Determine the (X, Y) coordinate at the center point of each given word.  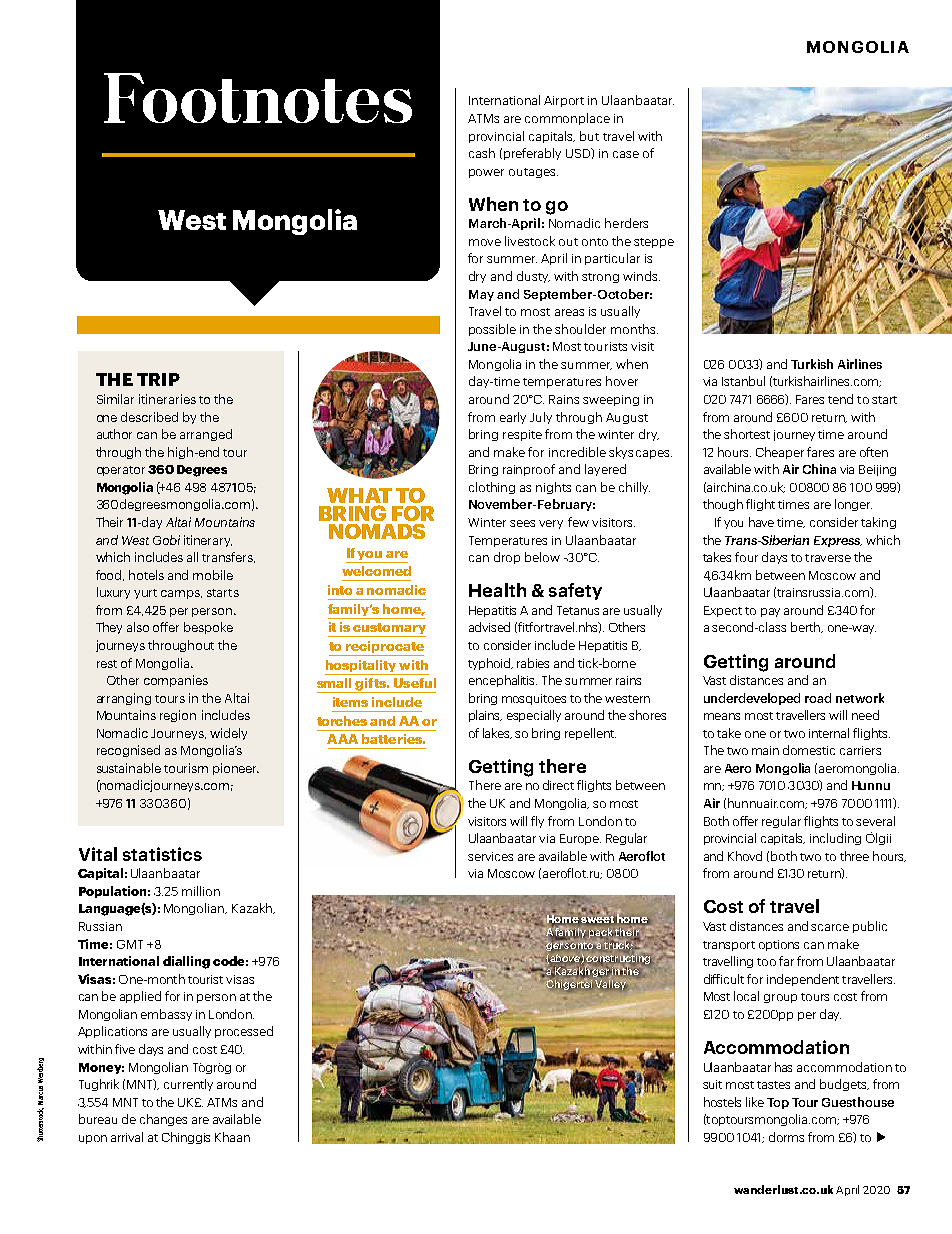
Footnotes (258, 98)
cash (482, 153)
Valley (610, 983)
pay (770, 612)
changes (163, 1120)
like (755, 1102)
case (626, 154)
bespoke (208, 628)
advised (489, 627)
